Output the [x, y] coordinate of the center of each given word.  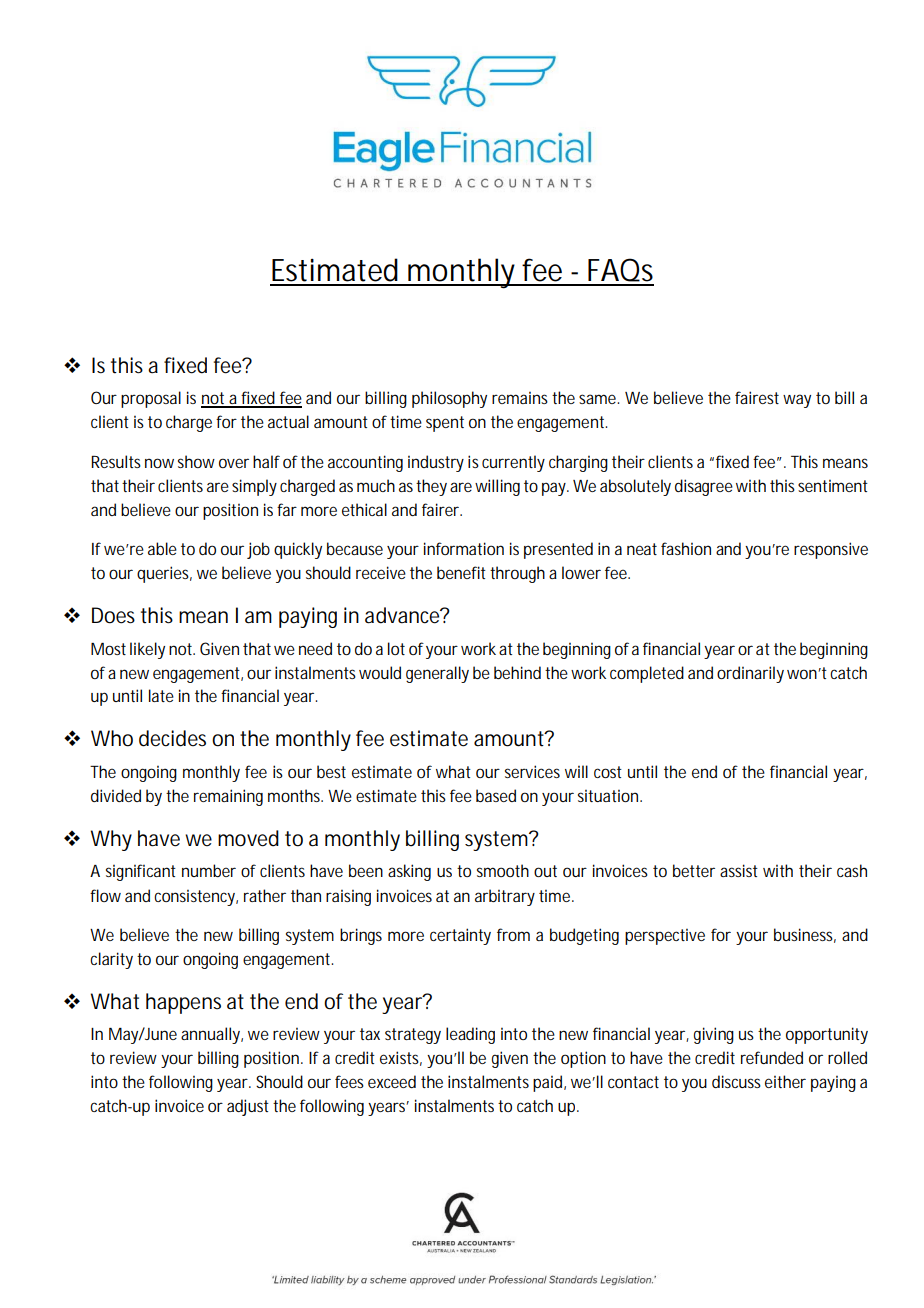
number [209, 870]
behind [517, 672]
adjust [248, 1107]
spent [445, 424]
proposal [151, 399]
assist [739, 870]
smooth [503, 870]
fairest [757, 397]
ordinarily [750, 674]
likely [147, 650]
